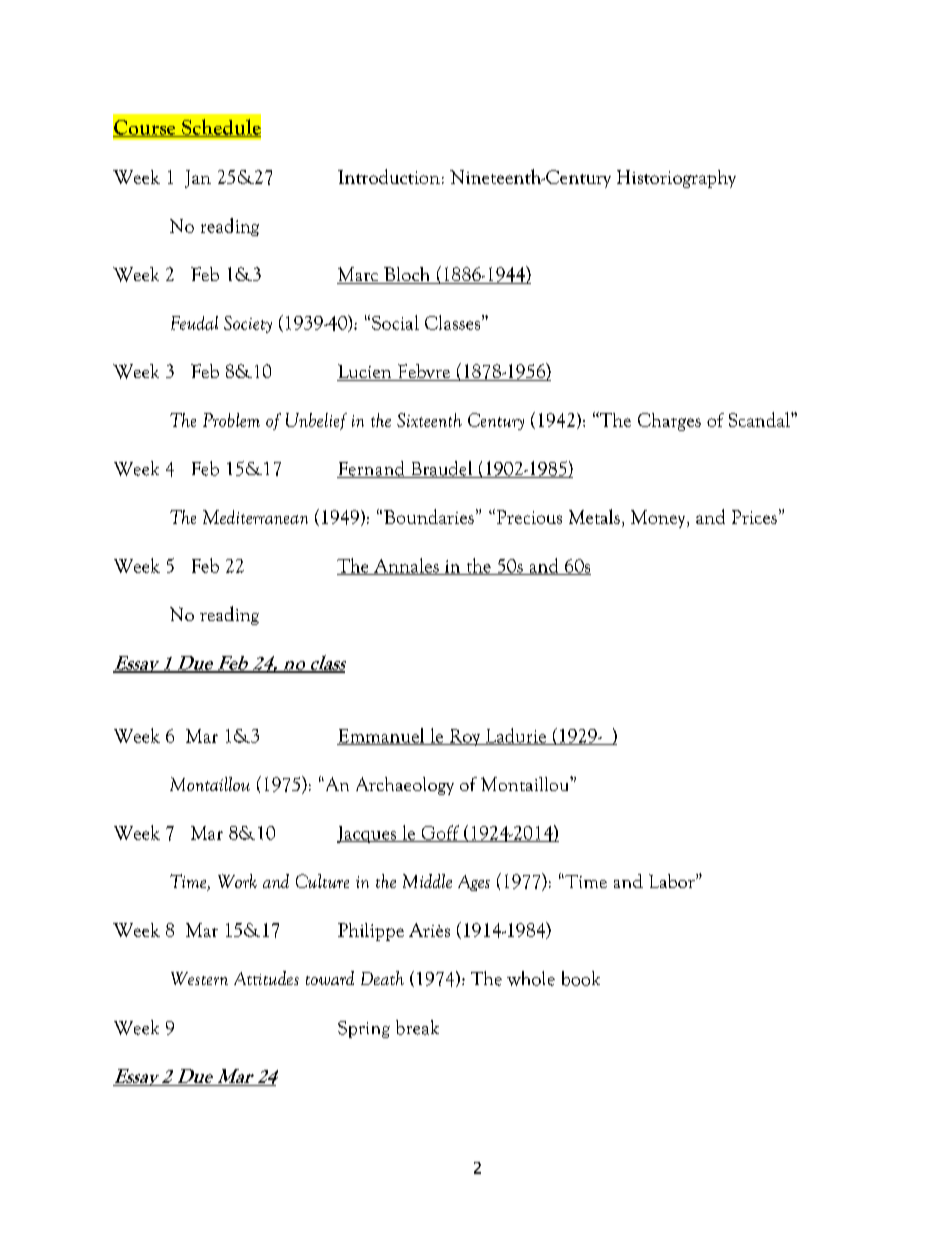 The width and height of the image is (952, 1233). What do you see at coordinates (255, 517) in the image?
I see `Mediterranean` at bounding box center [255, 517].
